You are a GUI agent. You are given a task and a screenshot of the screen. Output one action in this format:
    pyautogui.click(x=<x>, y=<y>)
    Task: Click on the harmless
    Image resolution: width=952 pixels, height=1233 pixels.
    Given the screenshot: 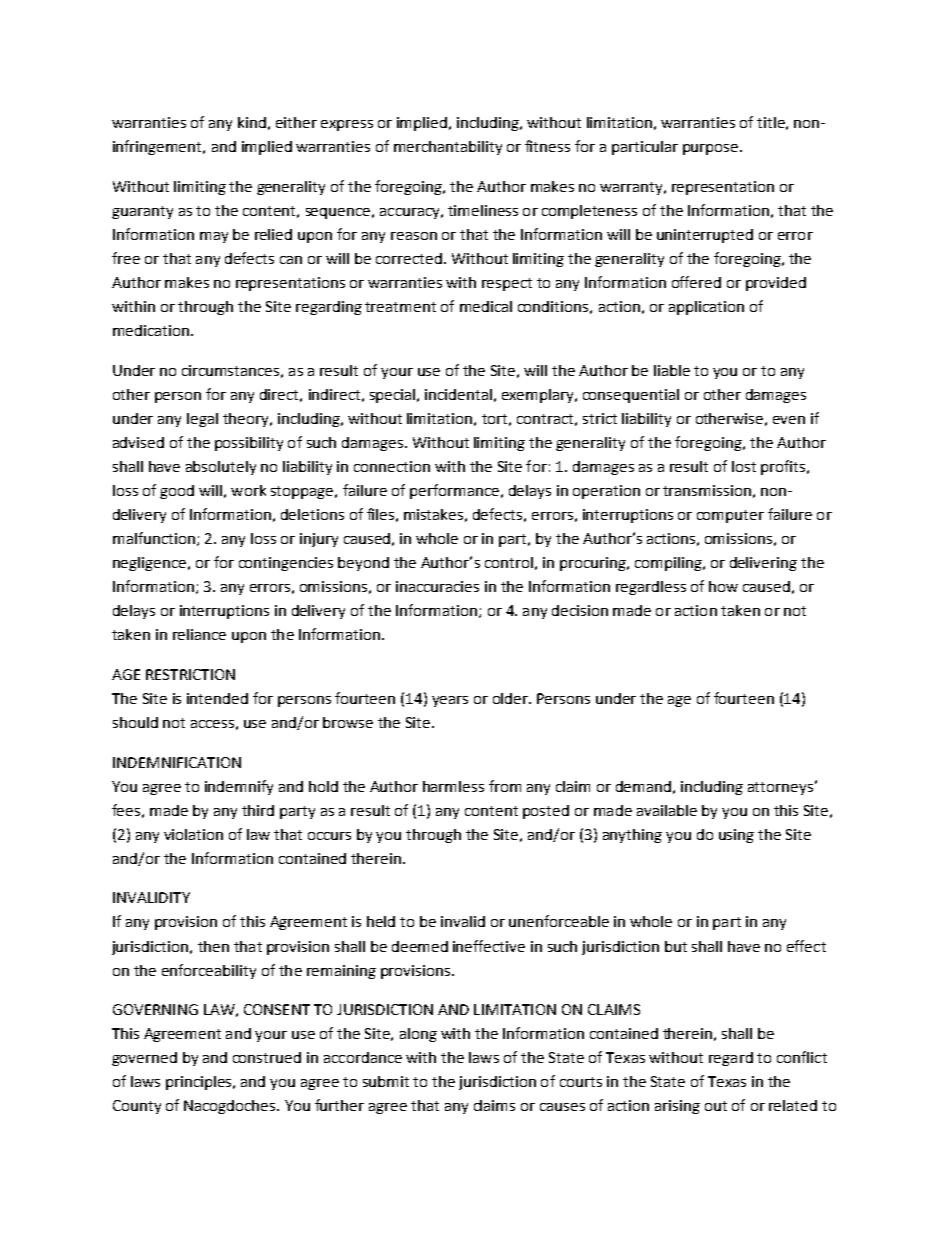 What is the action you would take?
    pyautogui.click(x=453, y=786)
